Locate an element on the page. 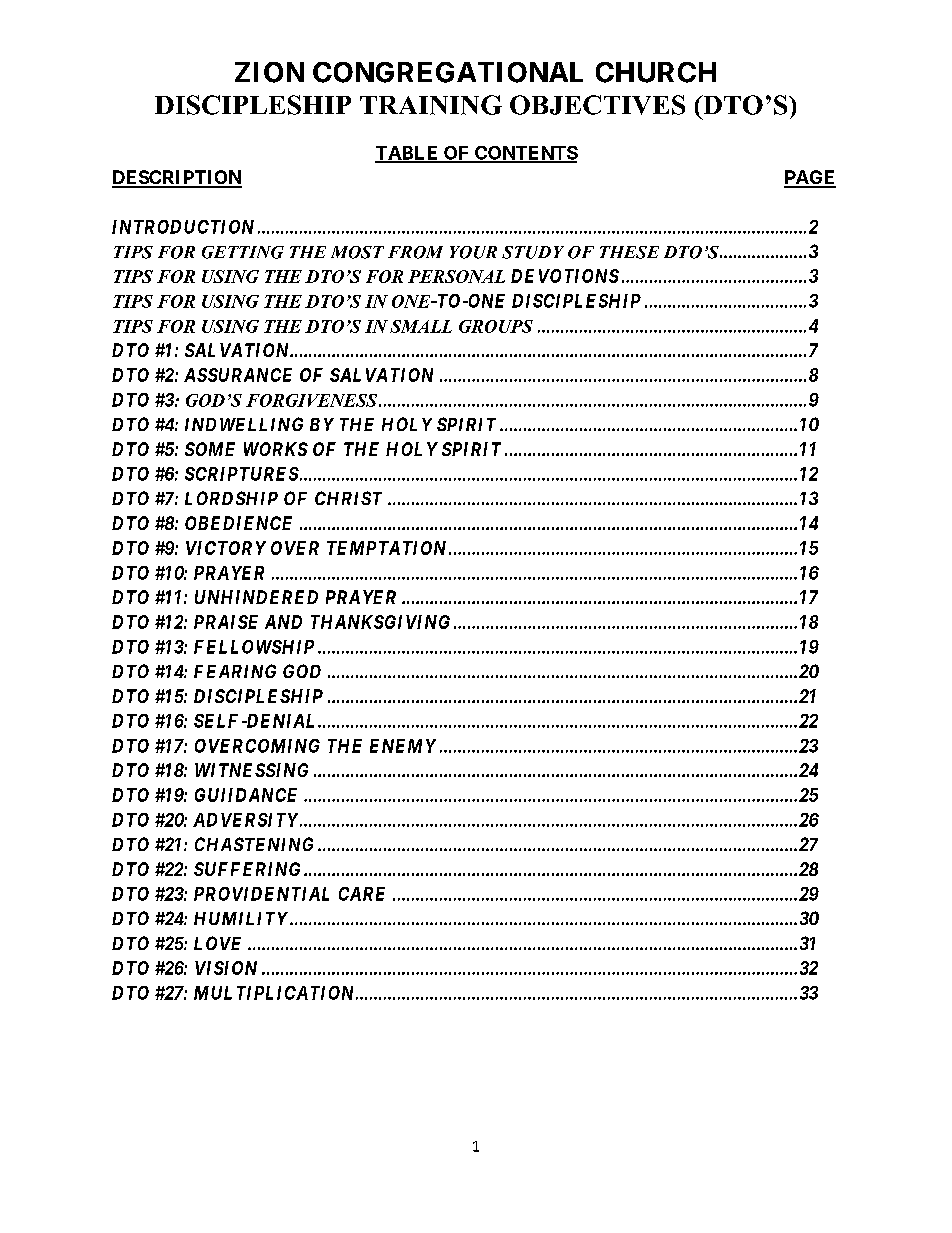 This image has height=1233, width=952. GROUPS is located at coordinates (496, 326).
